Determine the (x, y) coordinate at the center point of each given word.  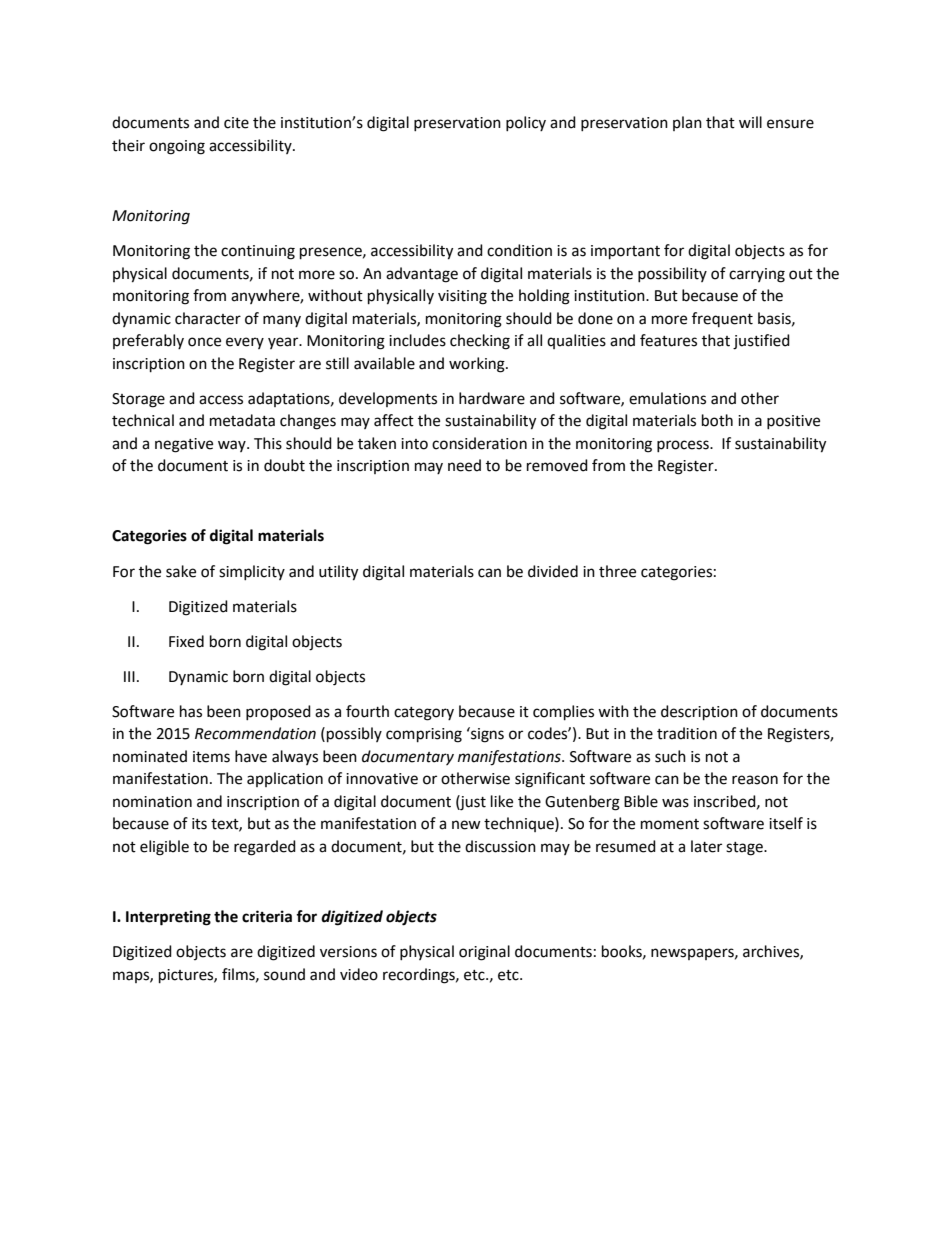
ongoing (177, 147)
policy (526, 123)
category (424, 714)
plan (687, 123)
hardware (492, 398)
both (717, 420)
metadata (242, 420)
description (699, 713)
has (191, 711)
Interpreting (168, 918)
